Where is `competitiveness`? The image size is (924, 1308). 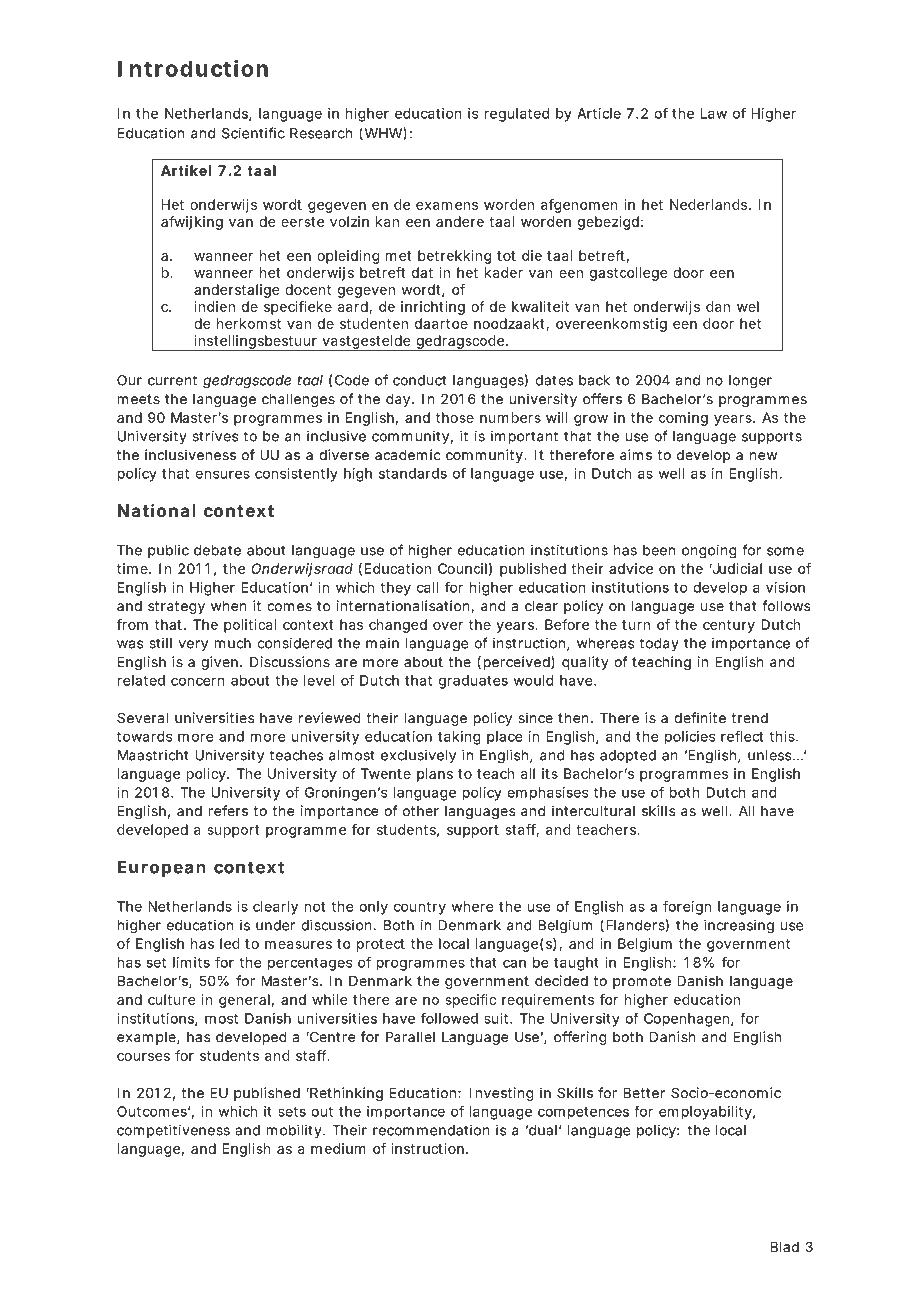 competitiveness is located at coordinates (173, 1131).
